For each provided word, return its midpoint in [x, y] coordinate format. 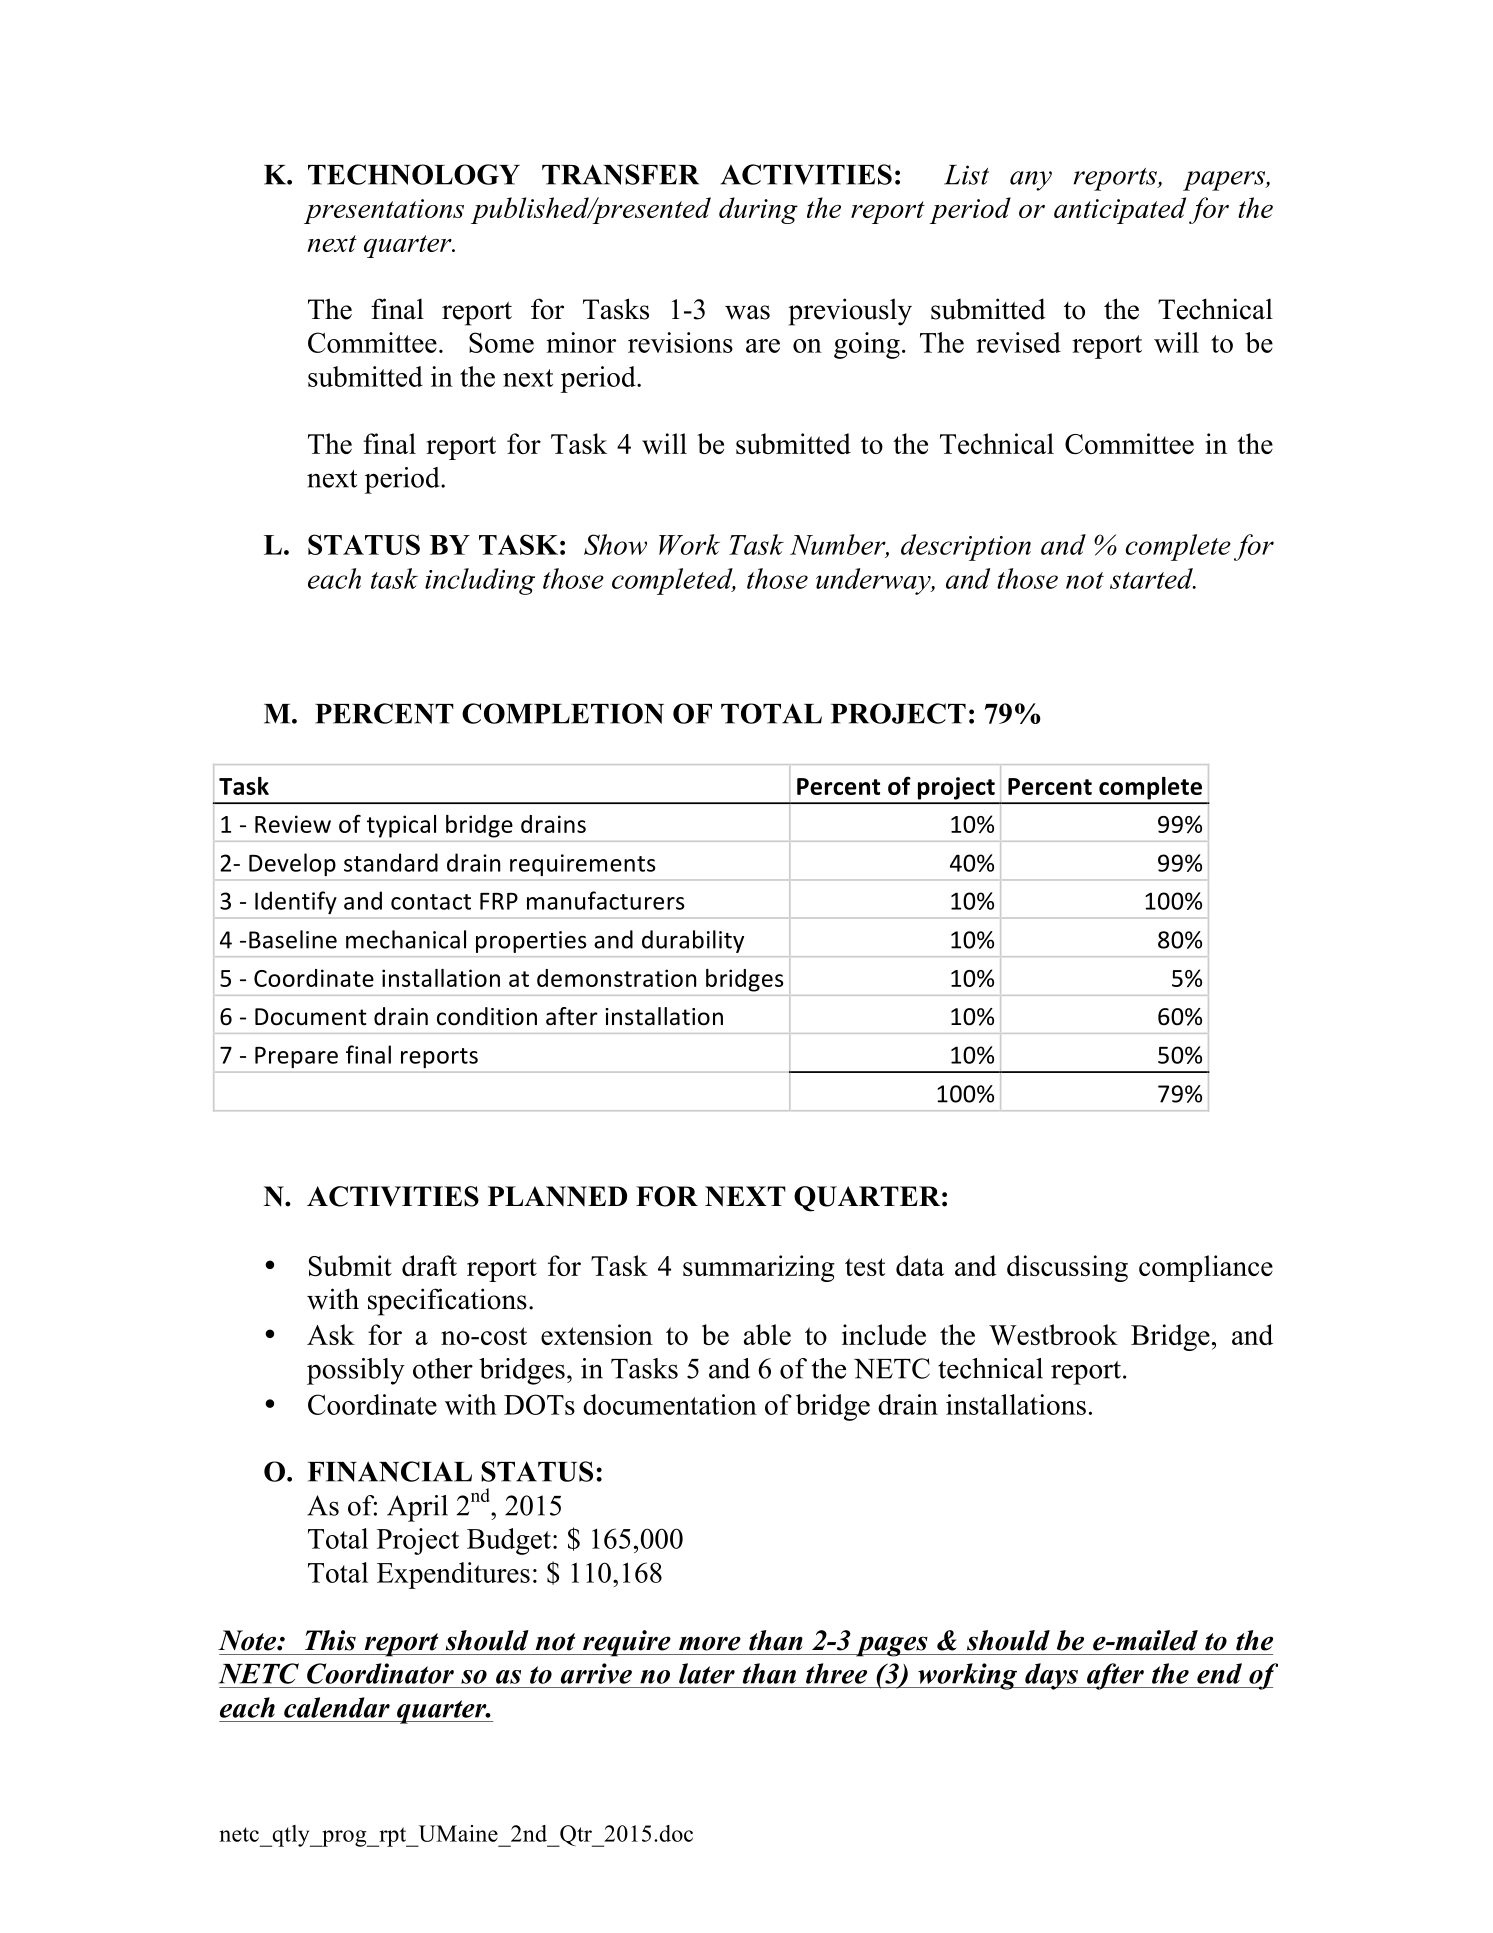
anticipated [1120, 210]
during [758, 210]
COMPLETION [563, 713]
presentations [384, 211]
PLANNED [557, 1196]
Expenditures [453, 1575]
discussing [1067, 1268]
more [710, 1643]
